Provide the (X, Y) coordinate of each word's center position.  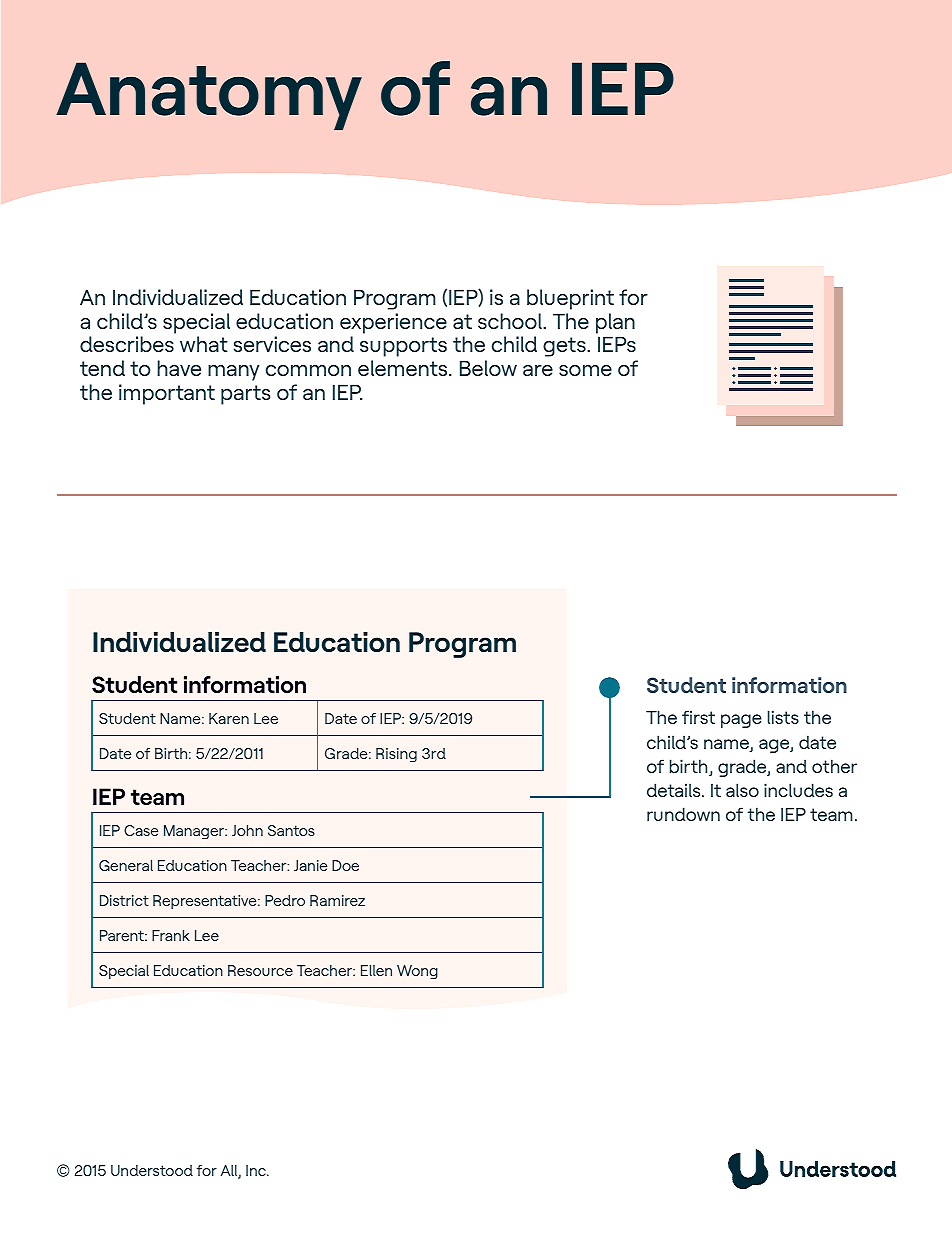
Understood (152, 1170)
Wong (417, 972)
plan (615, 323)
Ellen (376, 970)
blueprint (570, 299)
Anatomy (209, 96)
